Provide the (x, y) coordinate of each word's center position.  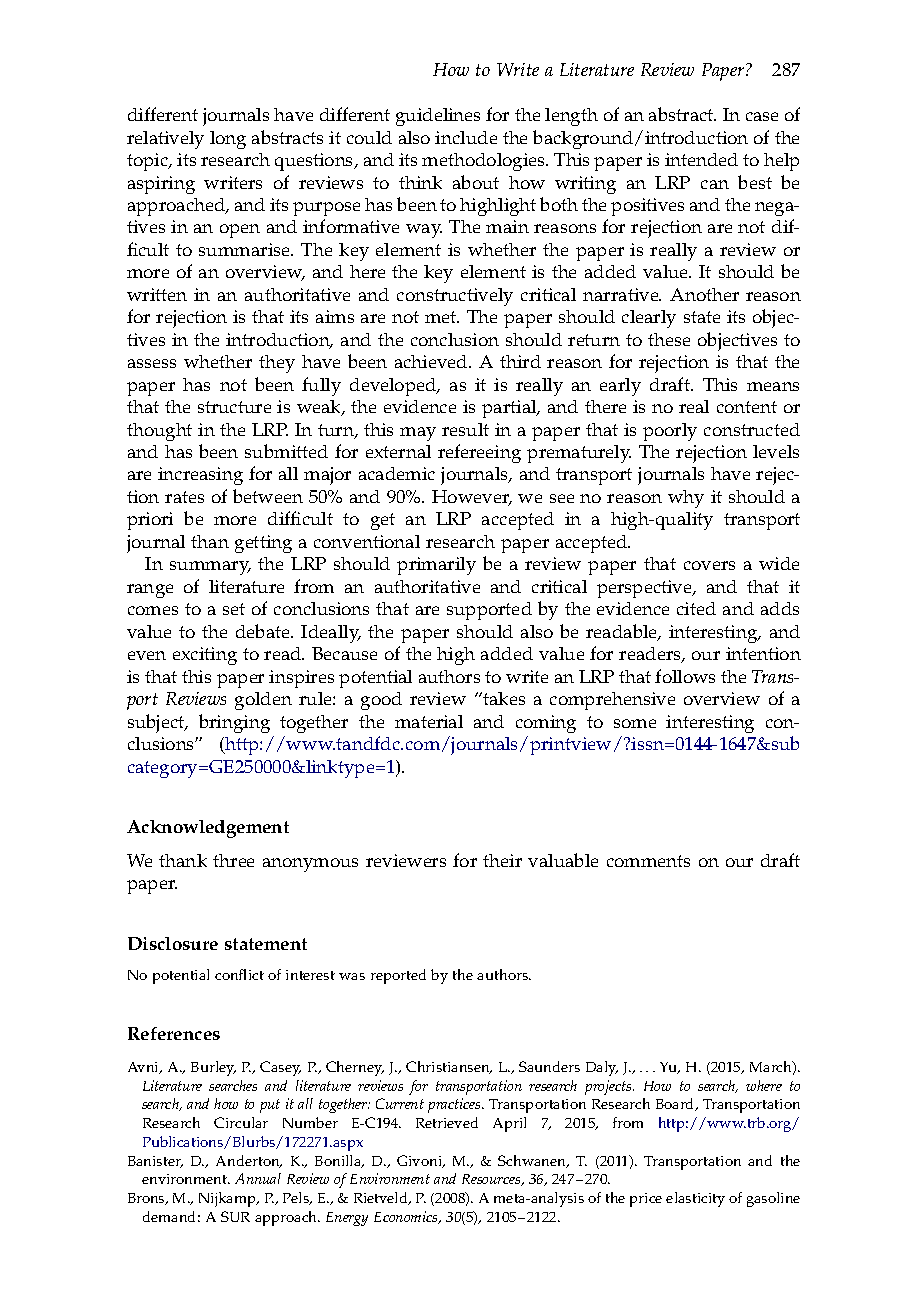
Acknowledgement (208, 829)
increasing (200, 476)
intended (701, 159)
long (228, 140)
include (466, 137)
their (502, 860)
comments (648, 861)
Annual (258, 1178)
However (472, 498)
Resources (492, 1180)
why (686, 499)
